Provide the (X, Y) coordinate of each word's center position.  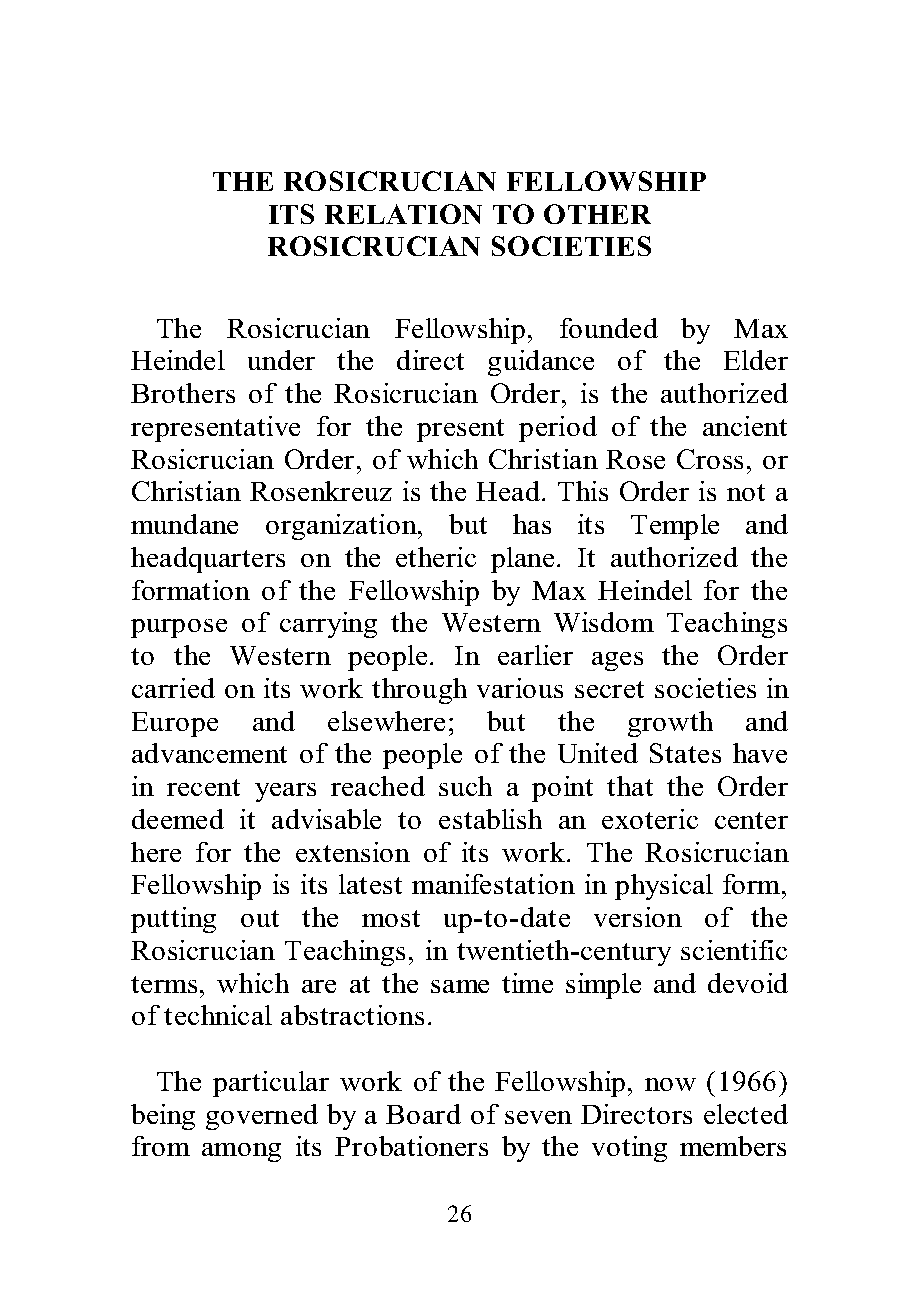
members (733, 1146)
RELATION (403, 214)
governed (262, 1117)
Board (423, 1114)
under (281, 360)
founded (609, 328)
